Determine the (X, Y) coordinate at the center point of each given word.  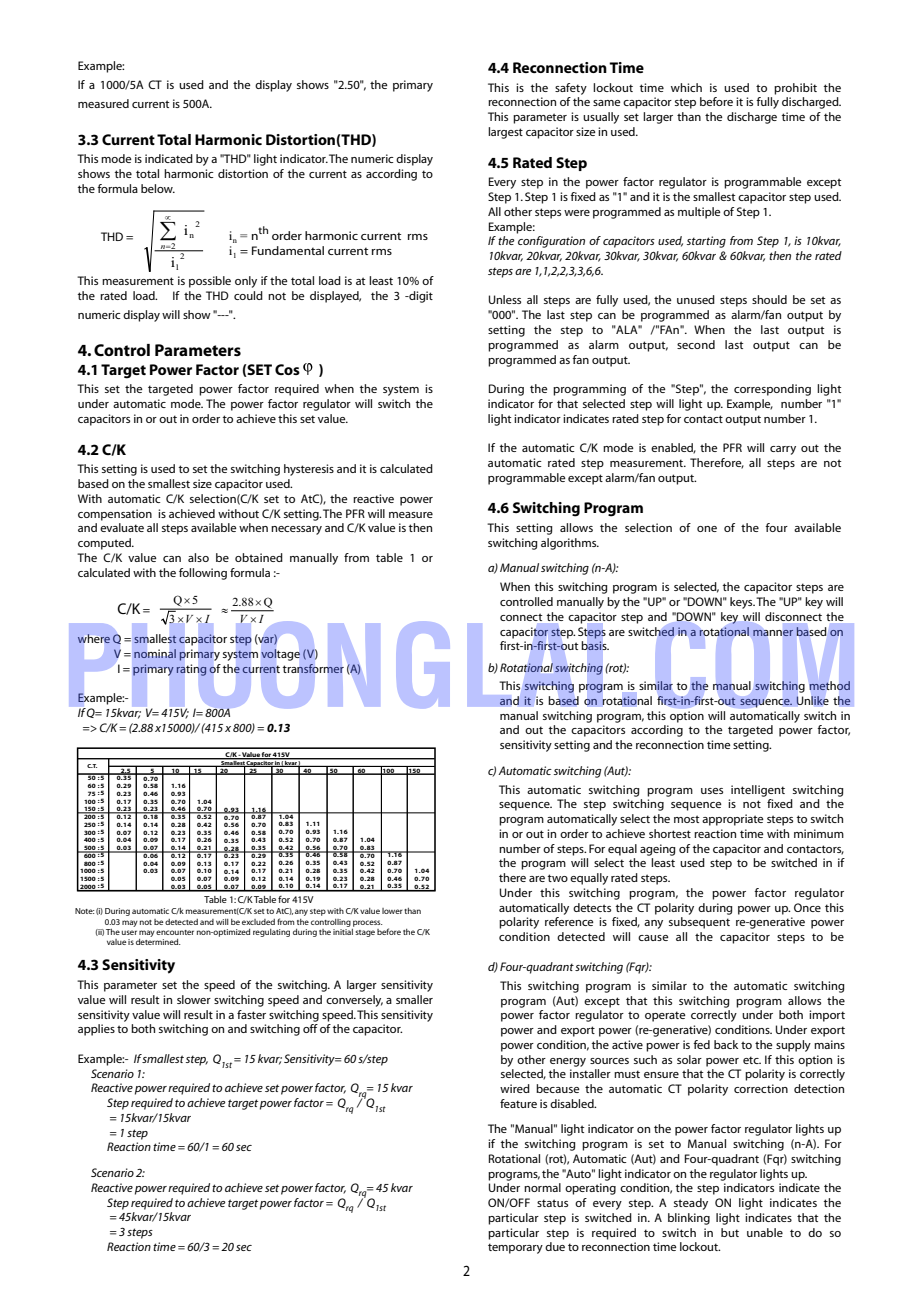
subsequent (699, 923)
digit (420, 297)
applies (96, 1030)
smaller (414, 999)
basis (595, 645)
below (158, 188)
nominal (155, 653)
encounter (175, 932)
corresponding (772, 390)
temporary (515, 1248)
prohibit (795, 89)
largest (505, 133)
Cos (287, 369)
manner (773, 633)
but (730, 1232)
